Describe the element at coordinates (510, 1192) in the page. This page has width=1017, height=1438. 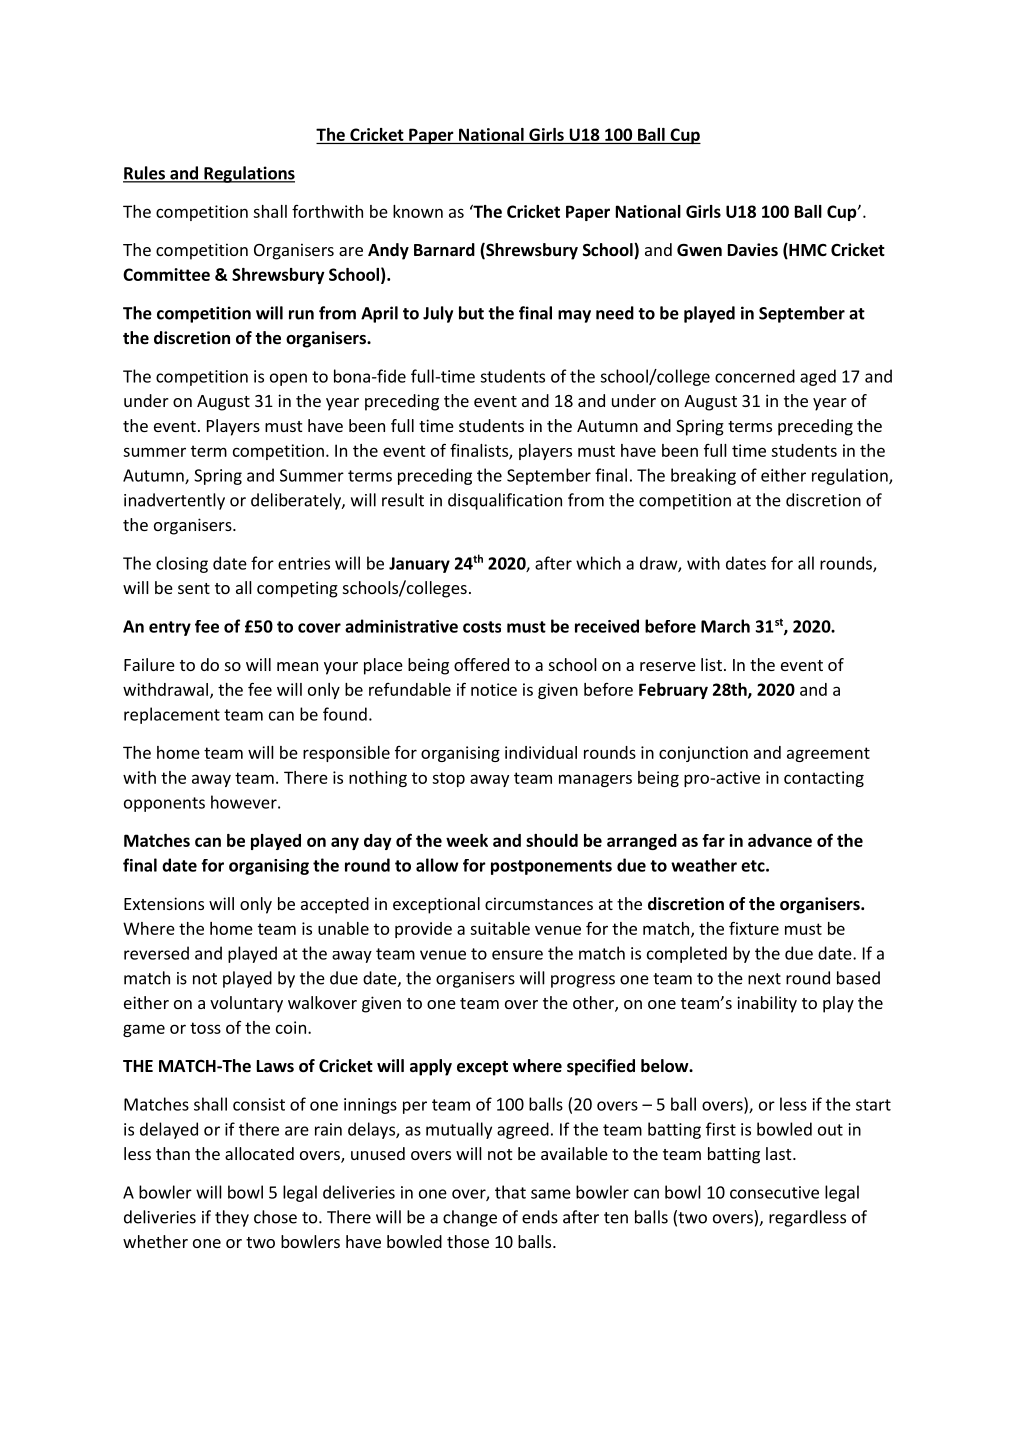
I see `that` at that location.
